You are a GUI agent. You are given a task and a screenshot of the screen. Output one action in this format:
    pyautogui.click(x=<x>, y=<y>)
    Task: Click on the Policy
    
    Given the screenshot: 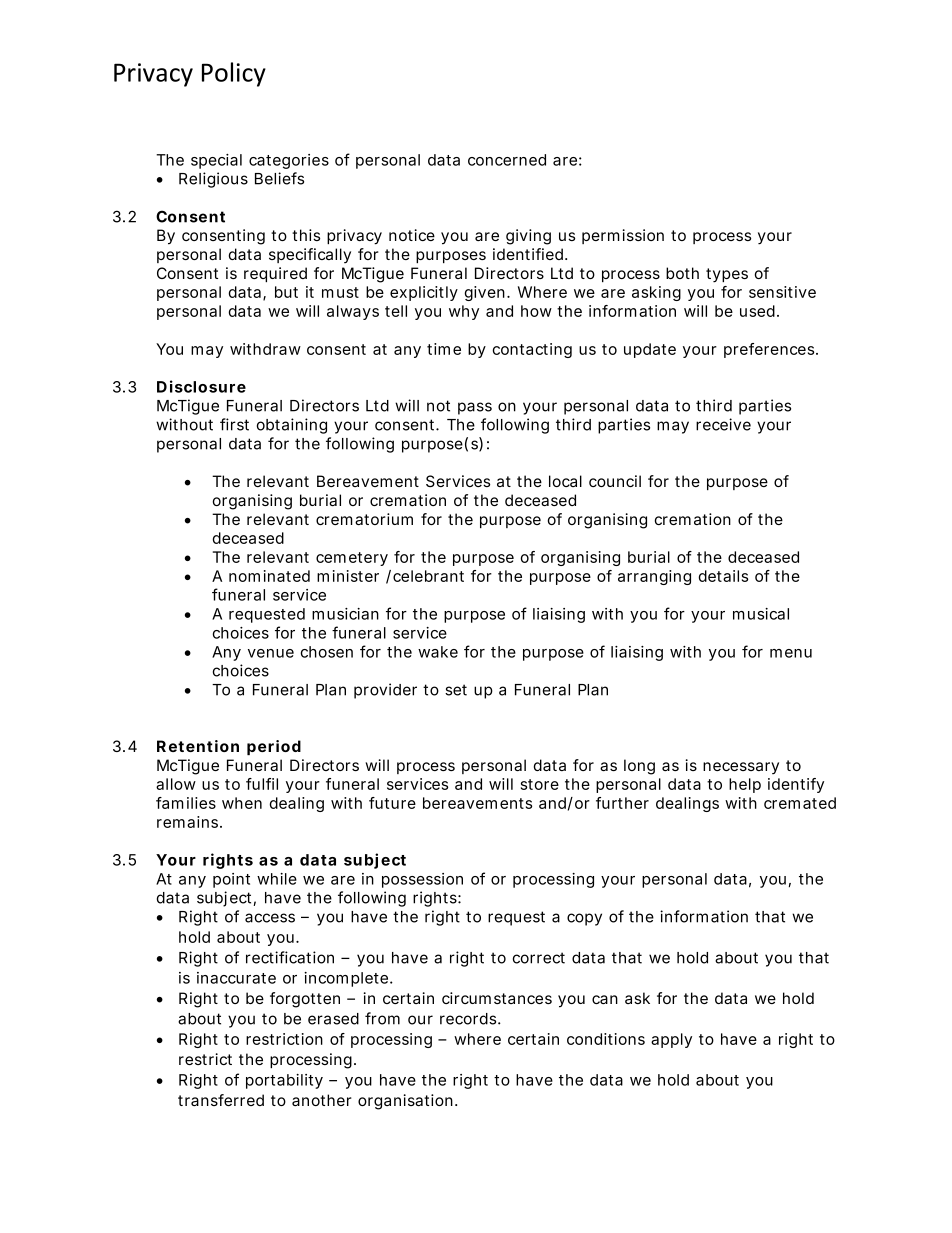 What is the action you would take?
    pyautogui.click(x=234, y=74)
